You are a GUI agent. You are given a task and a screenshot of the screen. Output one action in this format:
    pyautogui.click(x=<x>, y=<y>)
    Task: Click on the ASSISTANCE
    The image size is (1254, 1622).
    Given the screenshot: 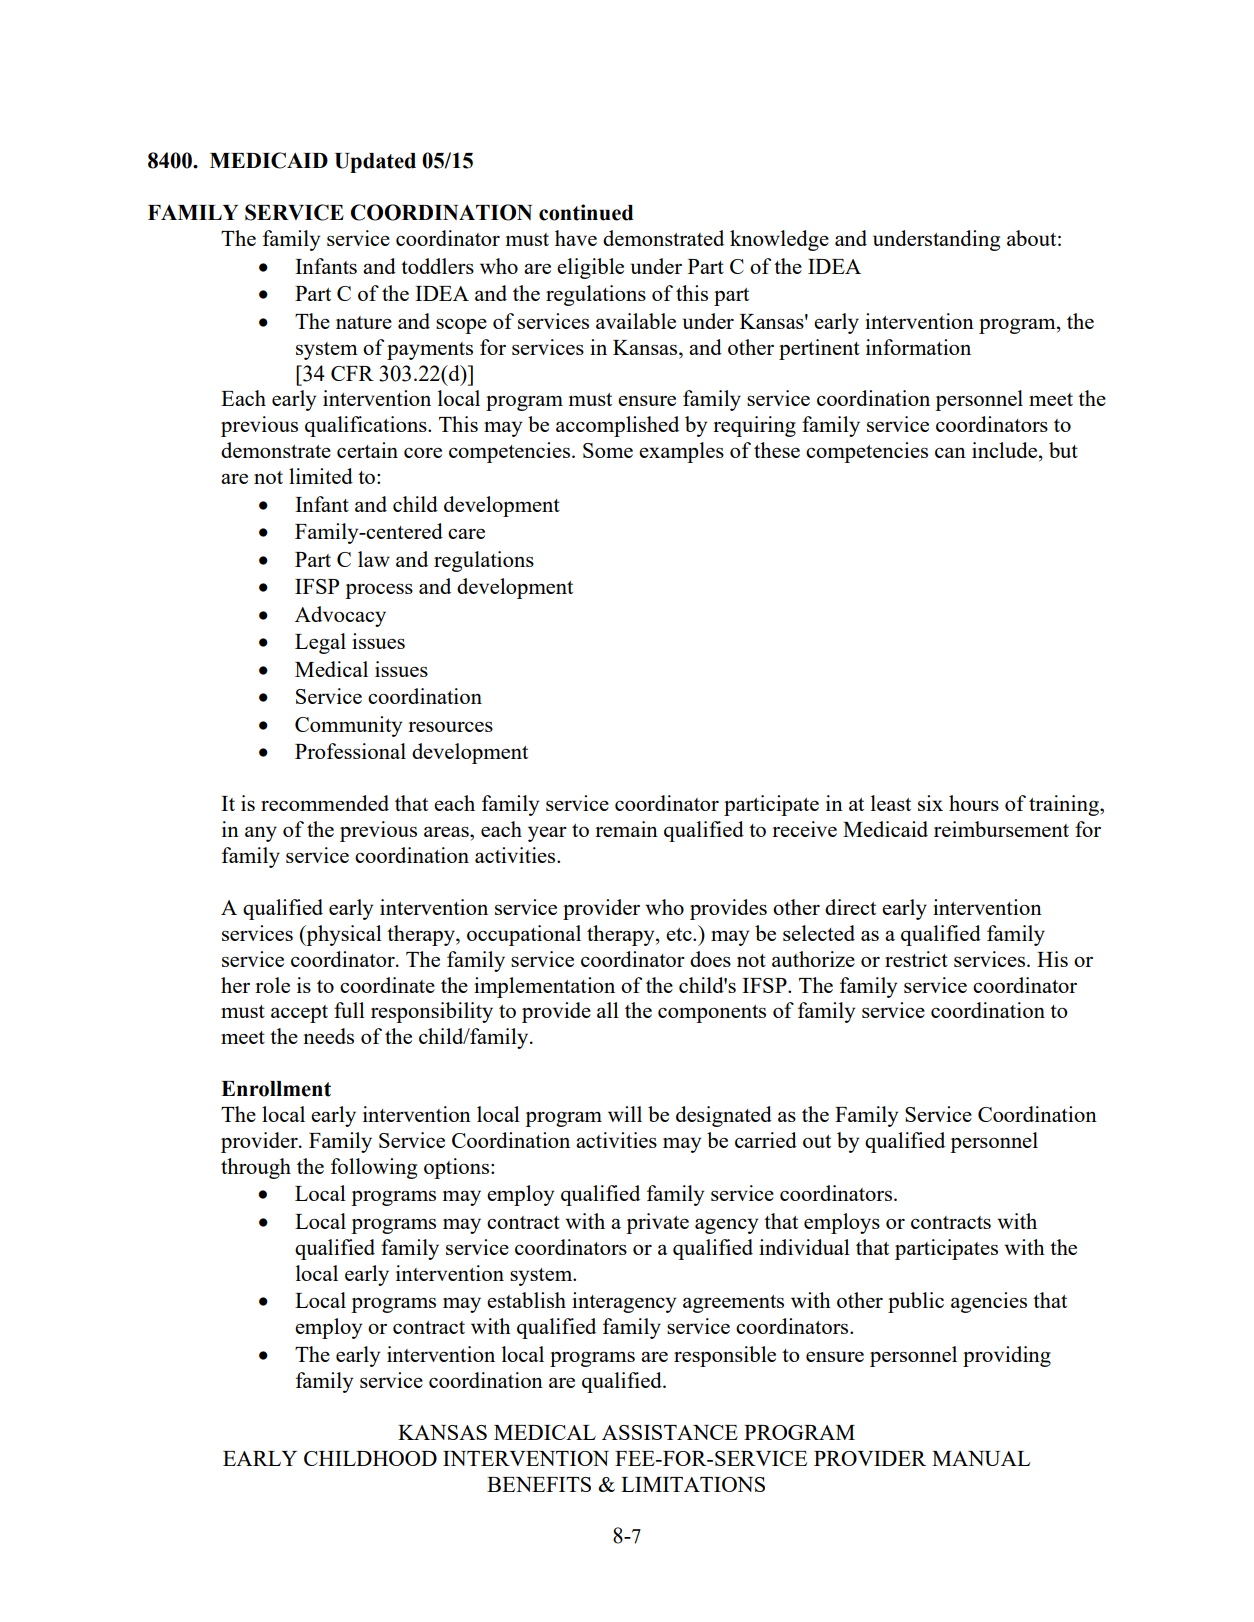 What is the action you would take?
    pyautogui.click(x=670, y=1432)
